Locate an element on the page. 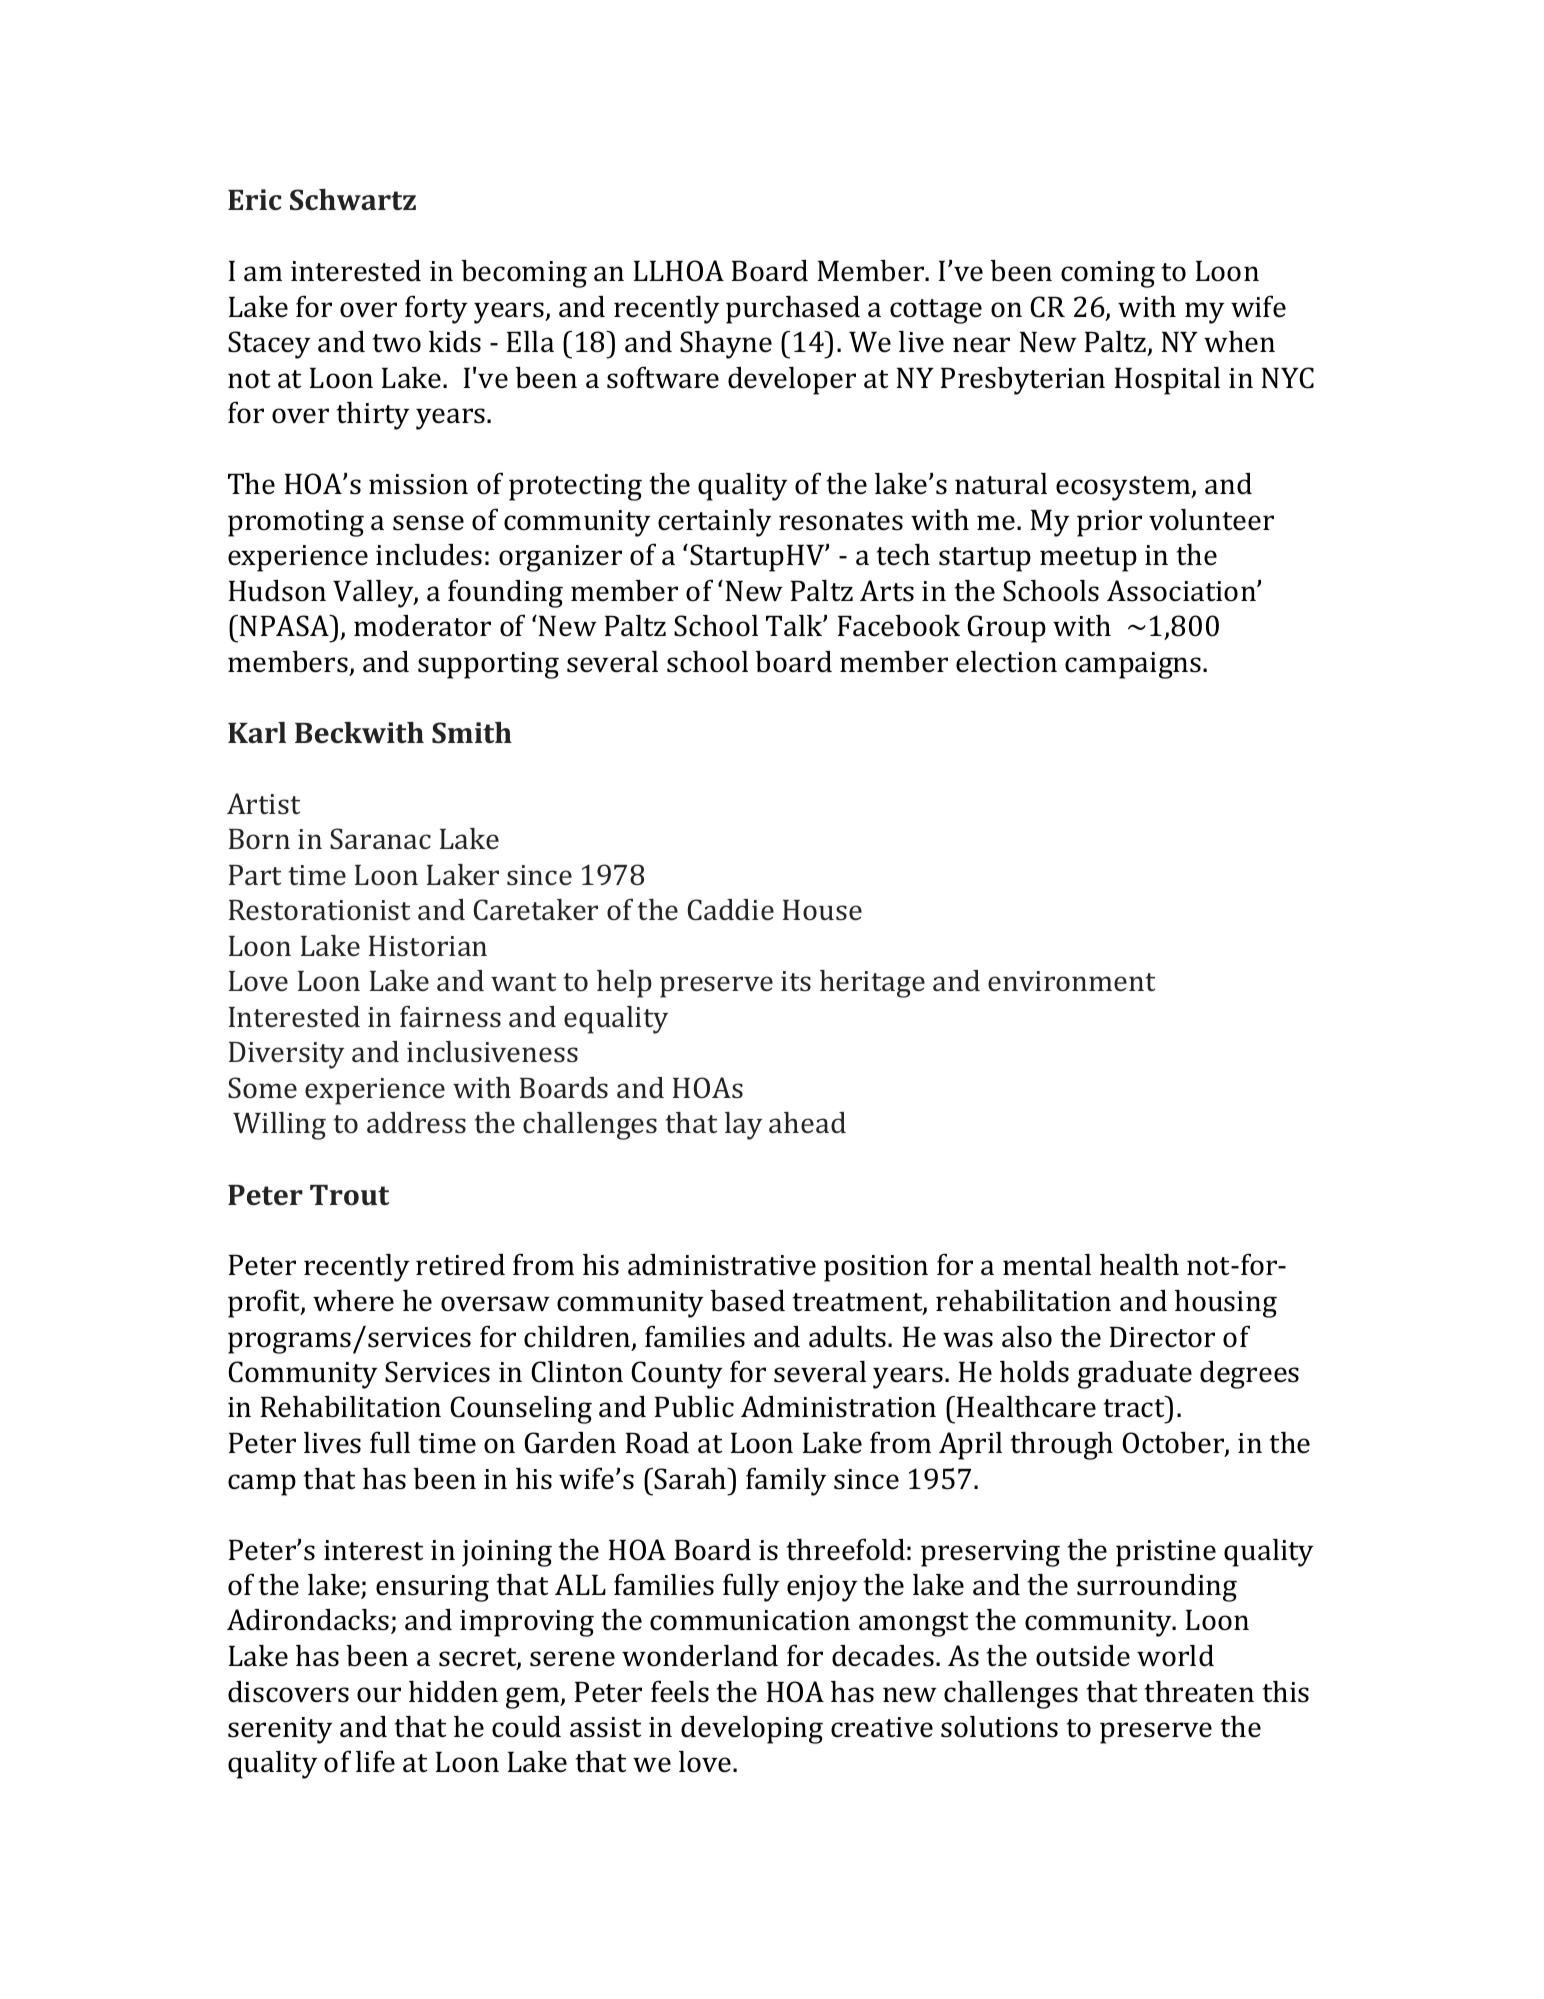 The height and width of the page is (1999, 1544). moderator is located at coordinates (422, 626).
